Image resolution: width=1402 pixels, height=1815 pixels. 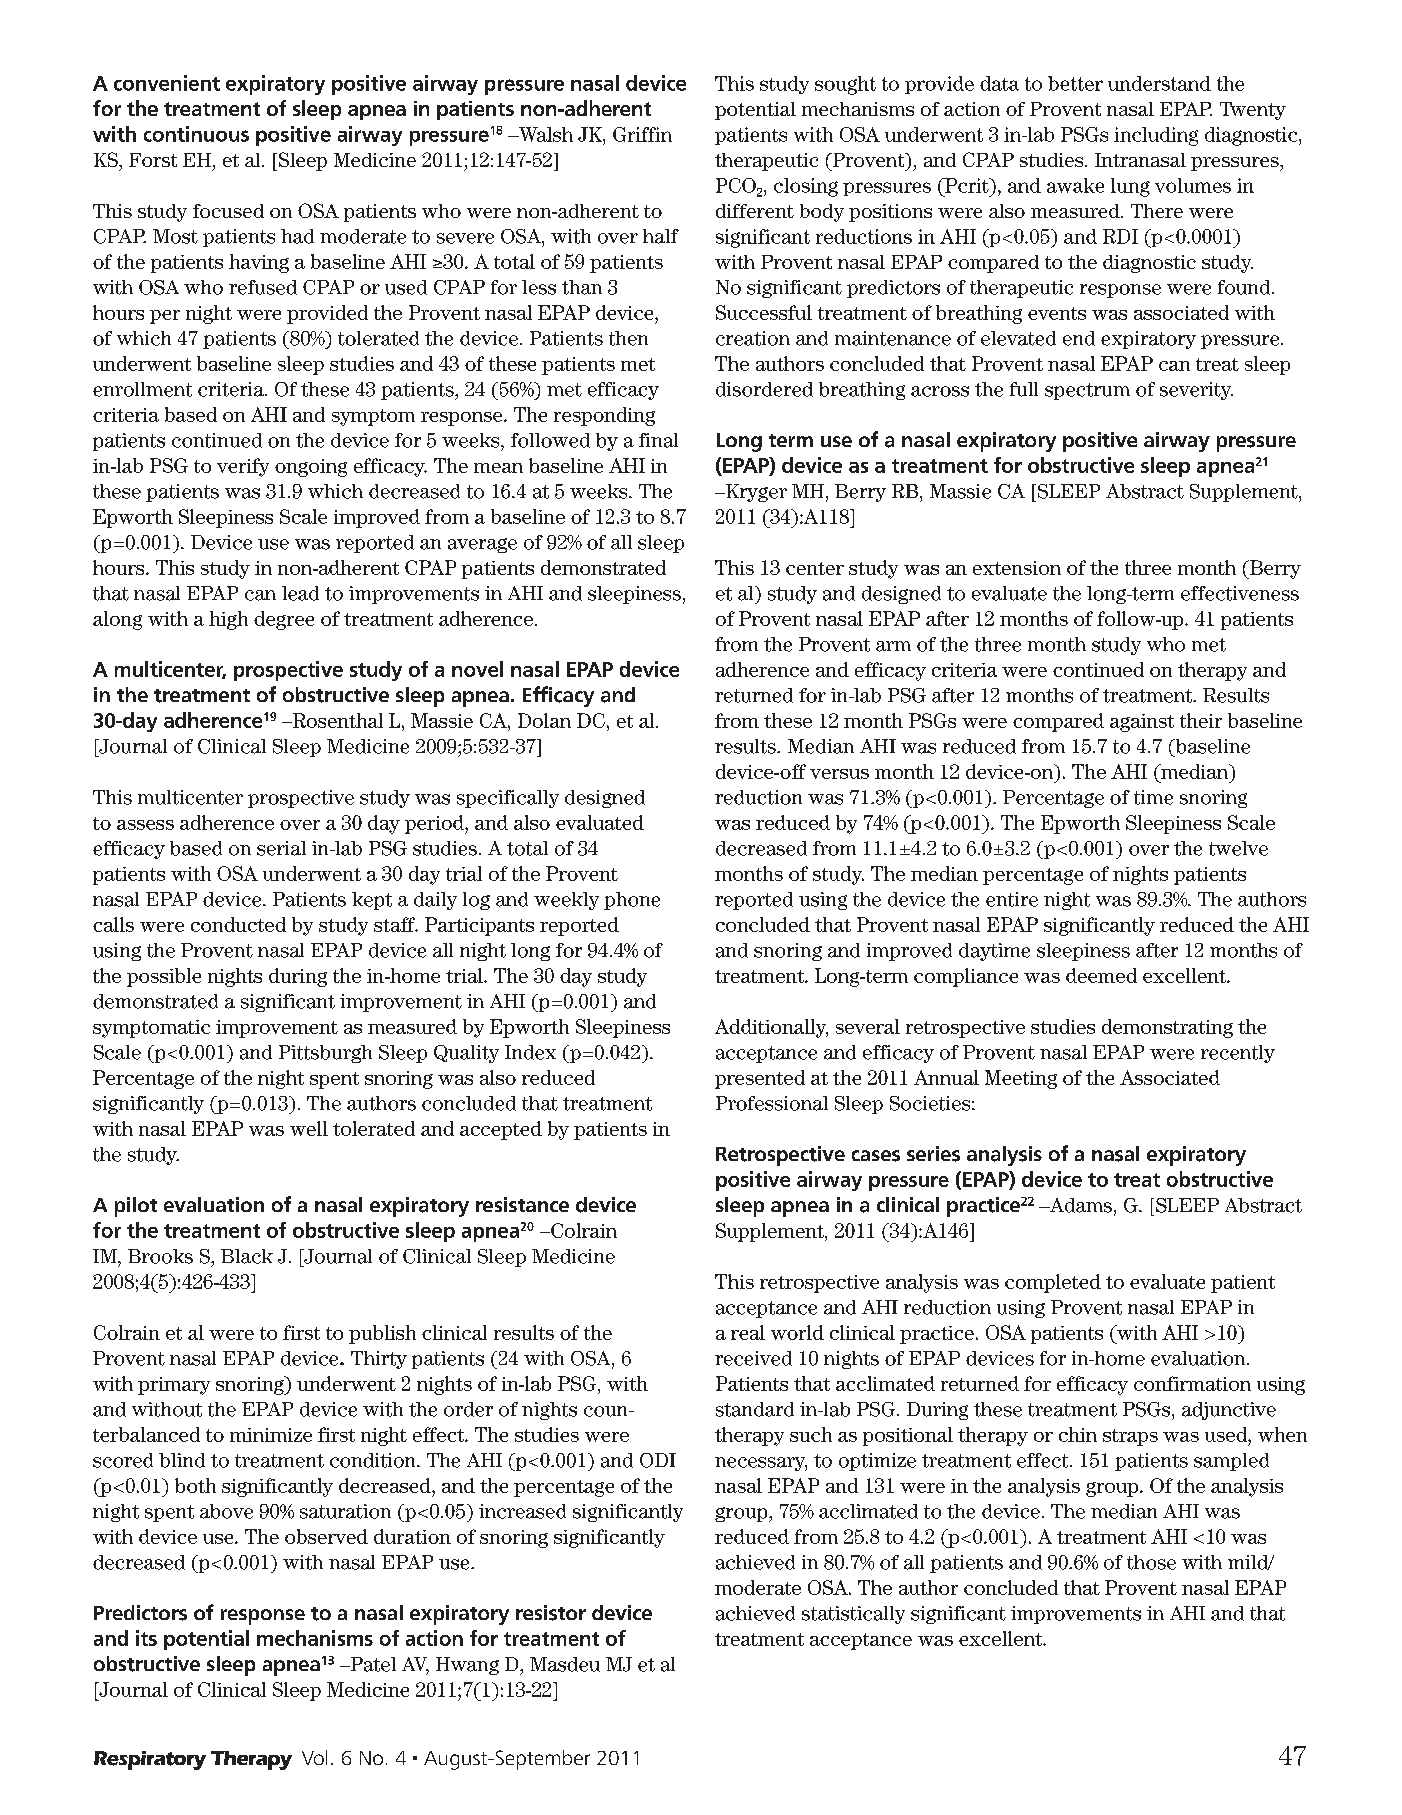 I want to click on including, so click(x=1156, y=136).
